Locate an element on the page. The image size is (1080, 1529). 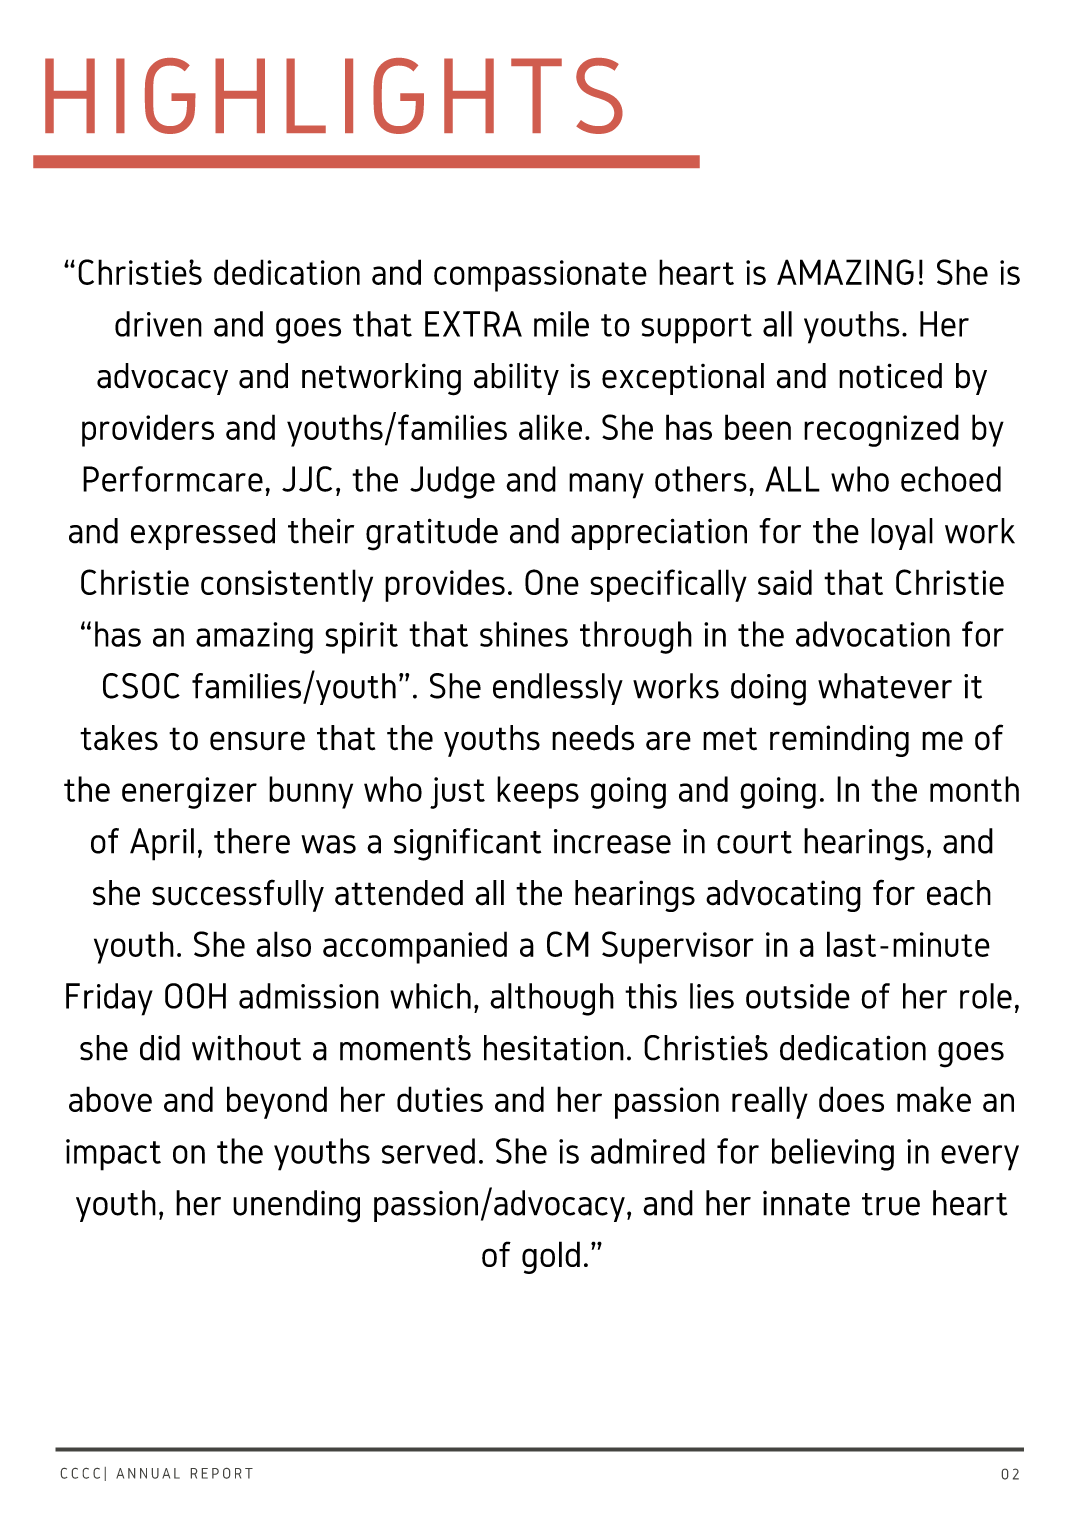
true is located at coordinates (891, 1204).
